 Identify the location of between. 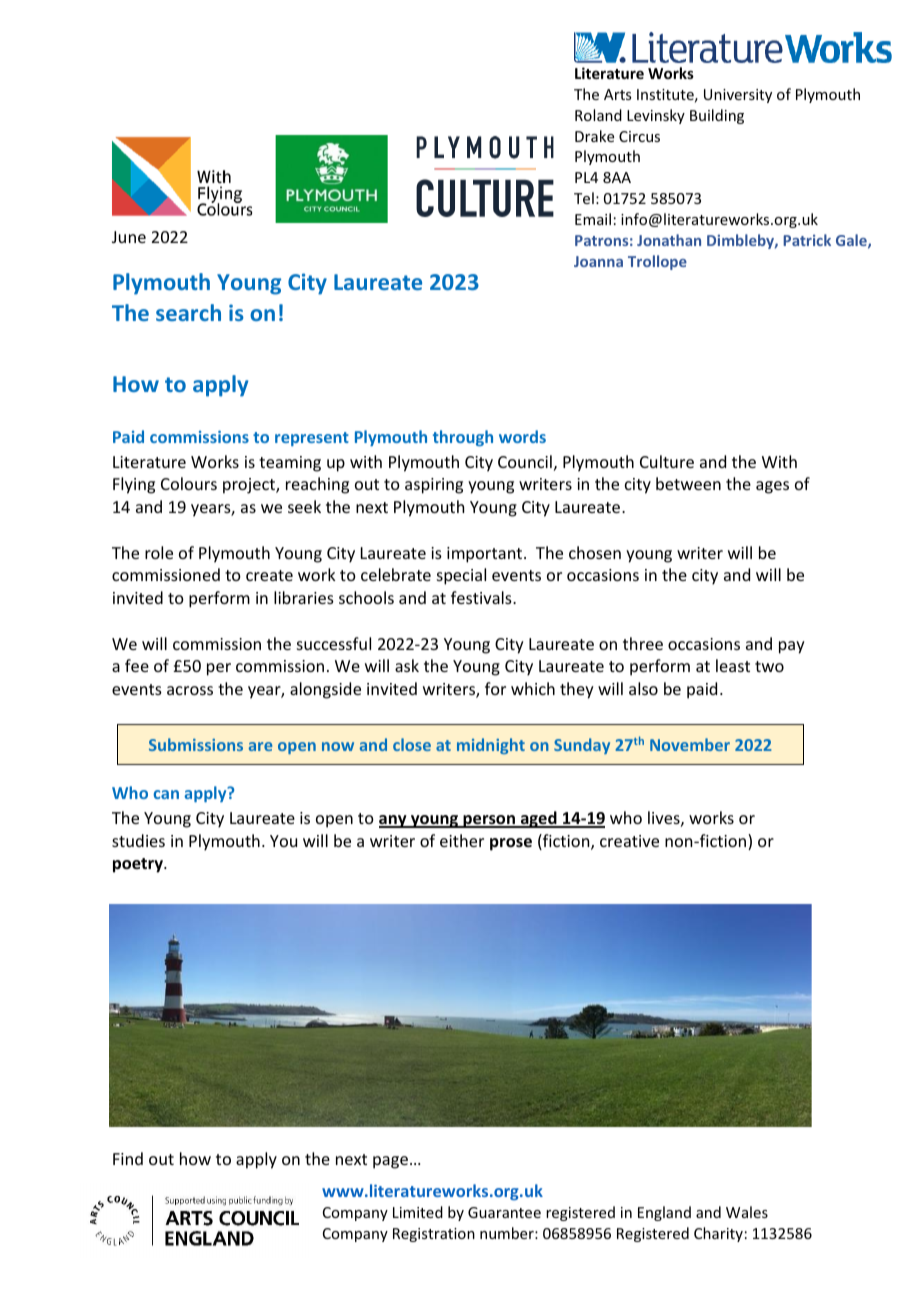
(688, 483).
